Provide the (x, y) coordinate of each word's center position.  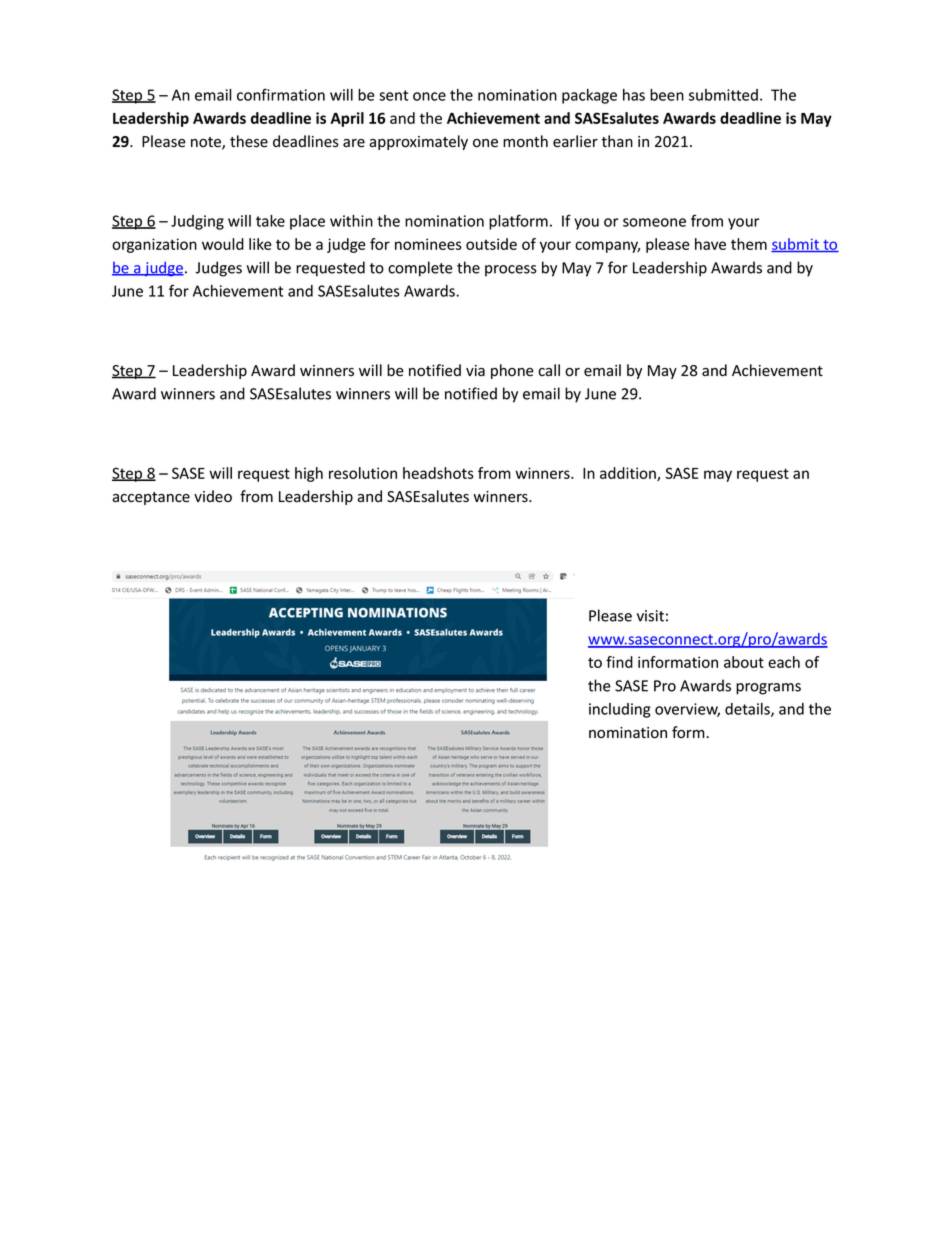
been (667, 95)
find (619, 662)
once (429, 96)
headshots (438, 473)
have (710, 244)
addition (629, 474)
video (213, 496)
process (511, 271)
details (748, 710)
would (223, 244)
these (249, 141)
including (620, 710)
